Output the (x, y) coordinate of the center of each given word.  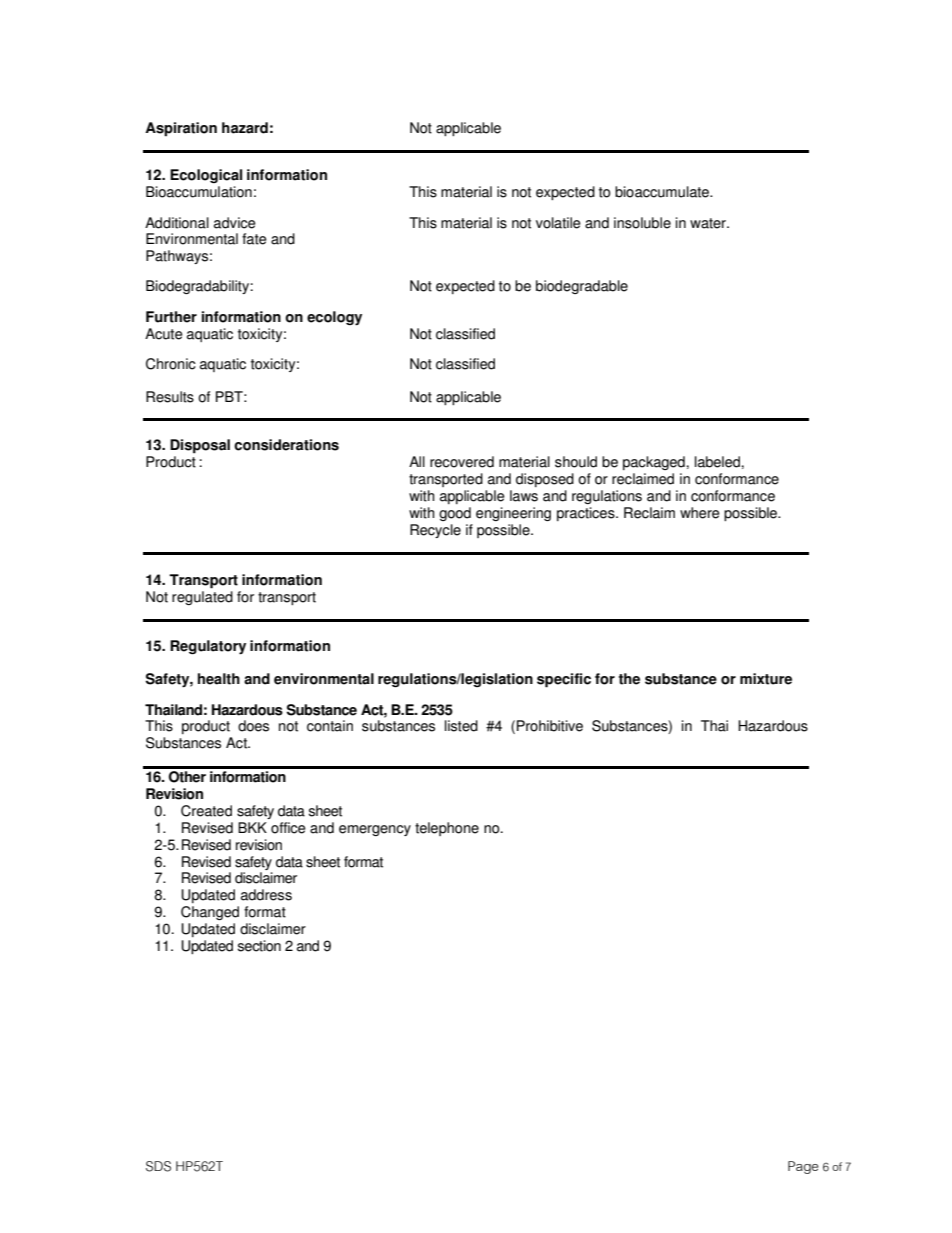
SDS (158, 1166)
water (709, 223)
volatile (558, 223)
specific (564, 680)
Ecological (206, 176)
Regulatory (208, 647)
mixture (766, 679)
